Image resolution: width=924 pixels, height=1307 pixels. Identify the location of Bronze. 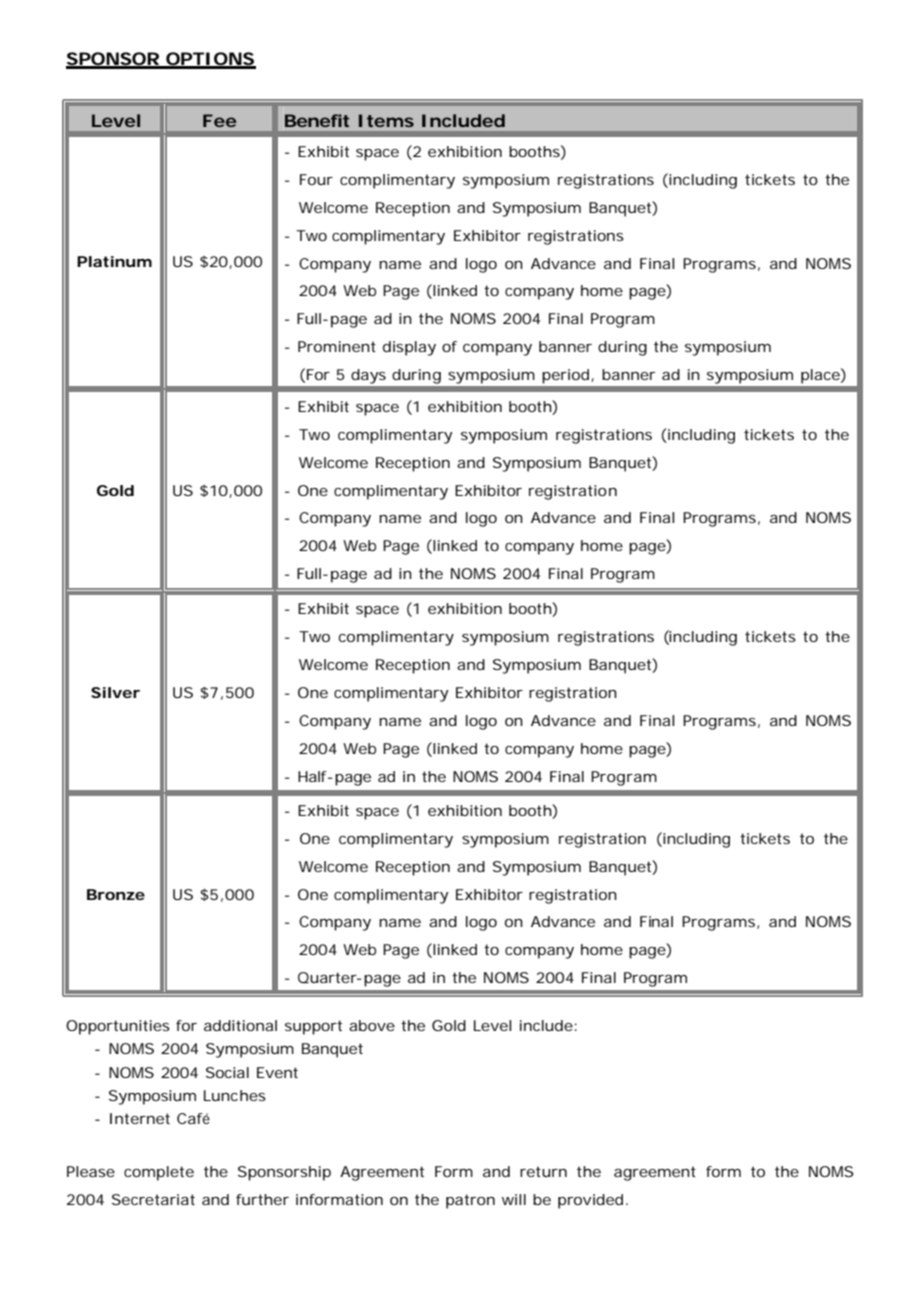
(116, 894).
